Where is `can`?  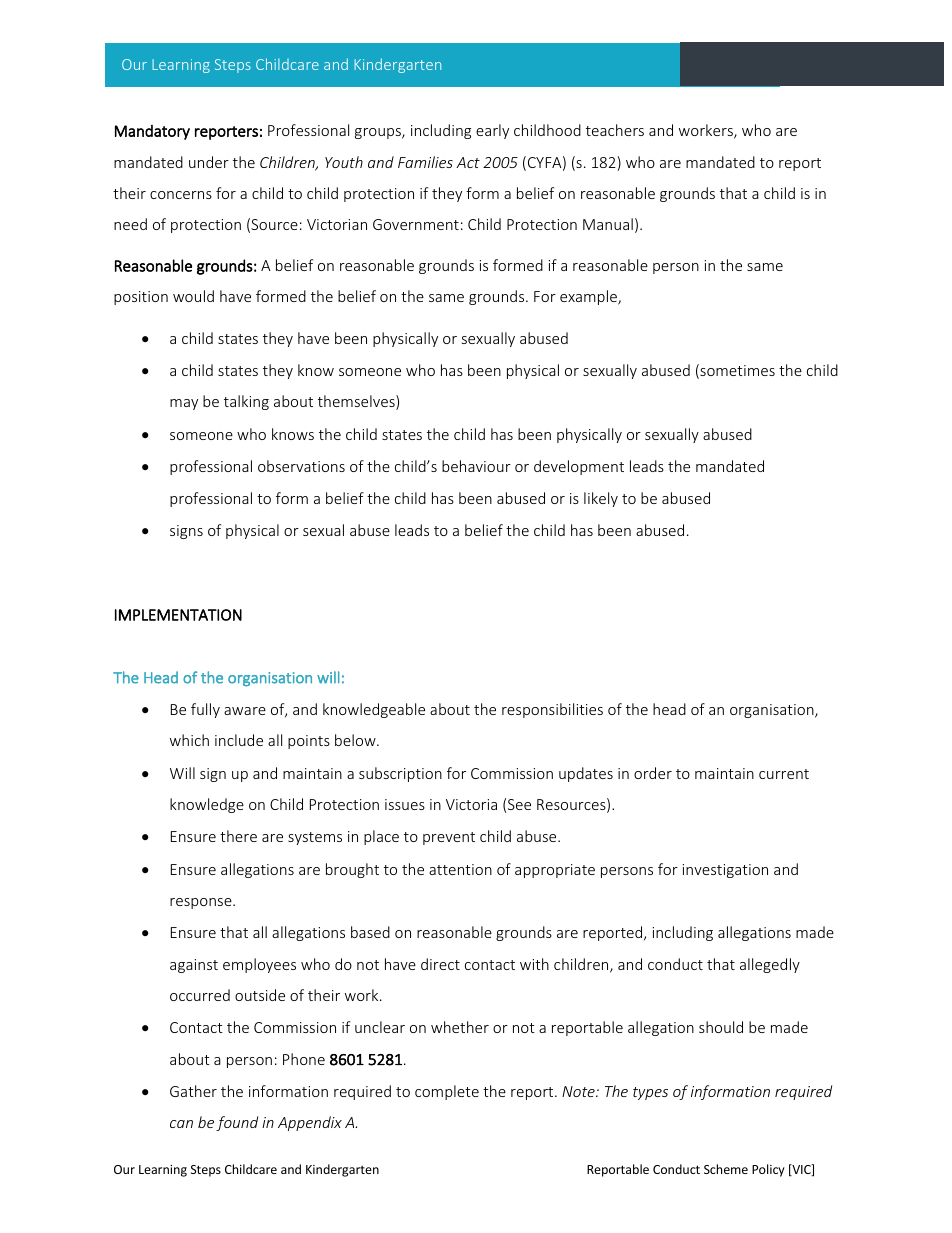 can is located at coordinates (181, 1124).
